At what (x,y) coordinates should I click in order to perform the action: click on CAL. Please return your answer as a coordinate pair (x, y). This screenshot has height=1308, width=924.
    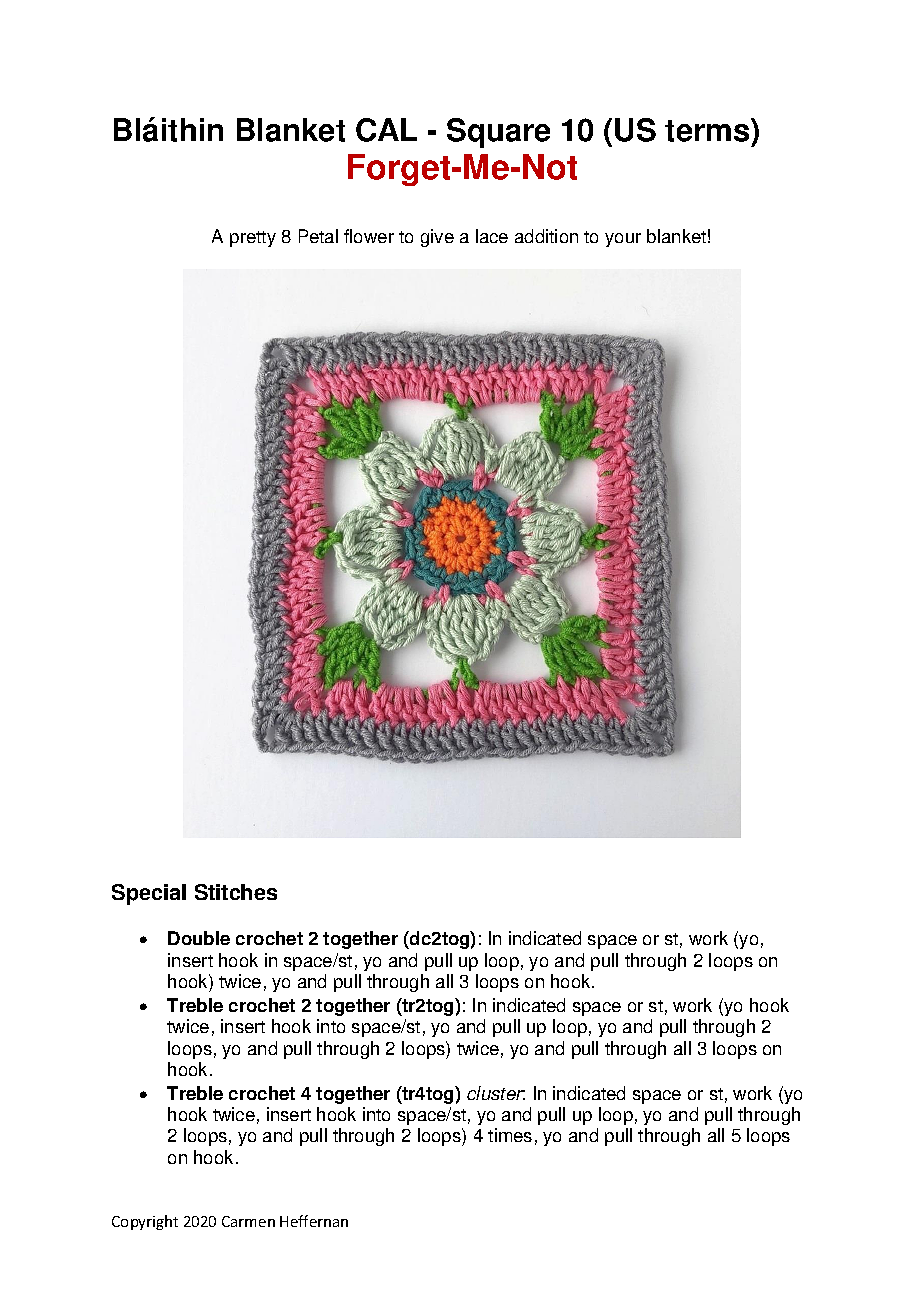
    Looking at the image, I should click on (386, 130).
